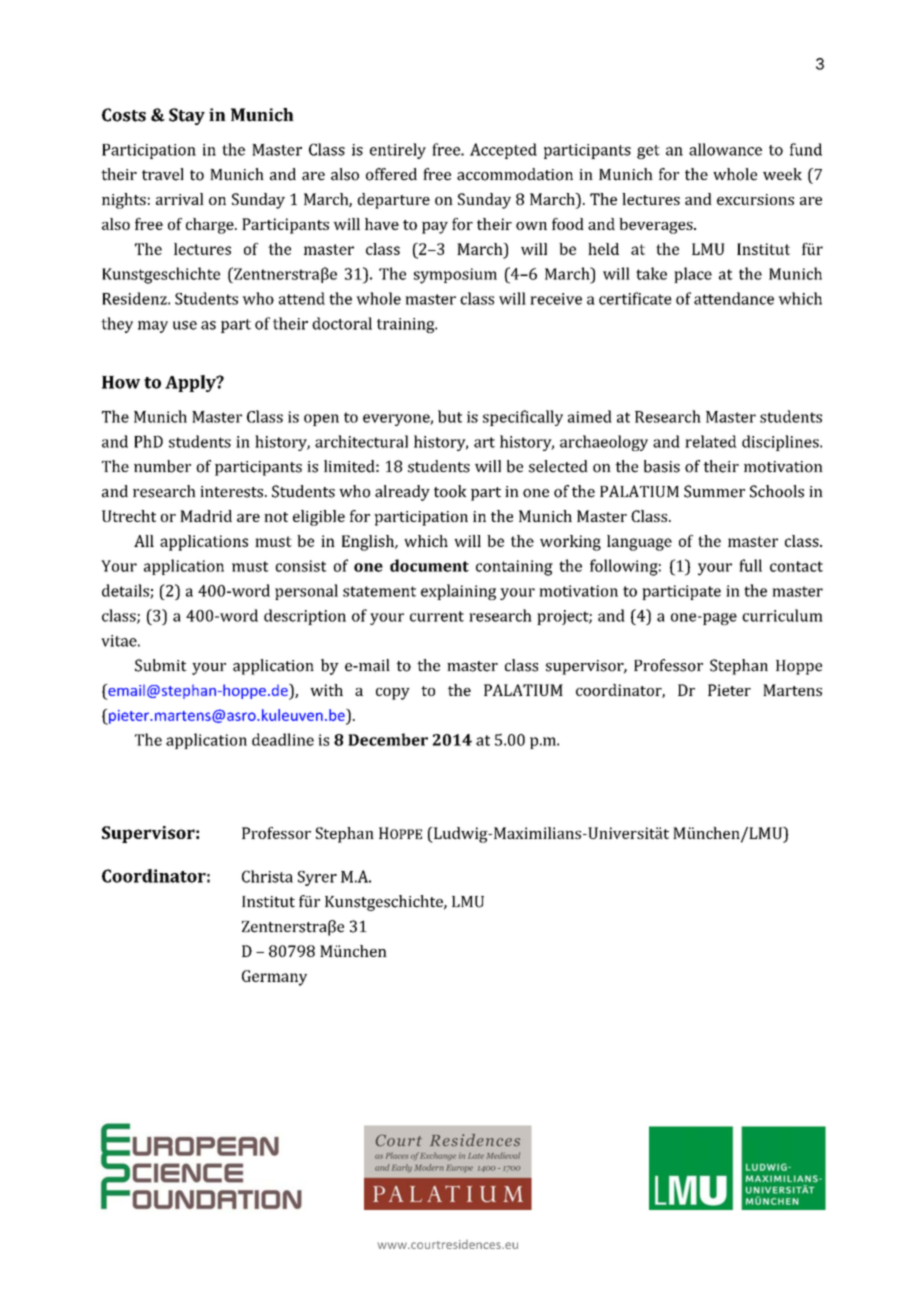 Image resolution: width=924 pixels, height=1308 pixels. What do you see at coordinates (725, 149) in the screenshot?
I see `allowance` at bounding box center [725, 149].
